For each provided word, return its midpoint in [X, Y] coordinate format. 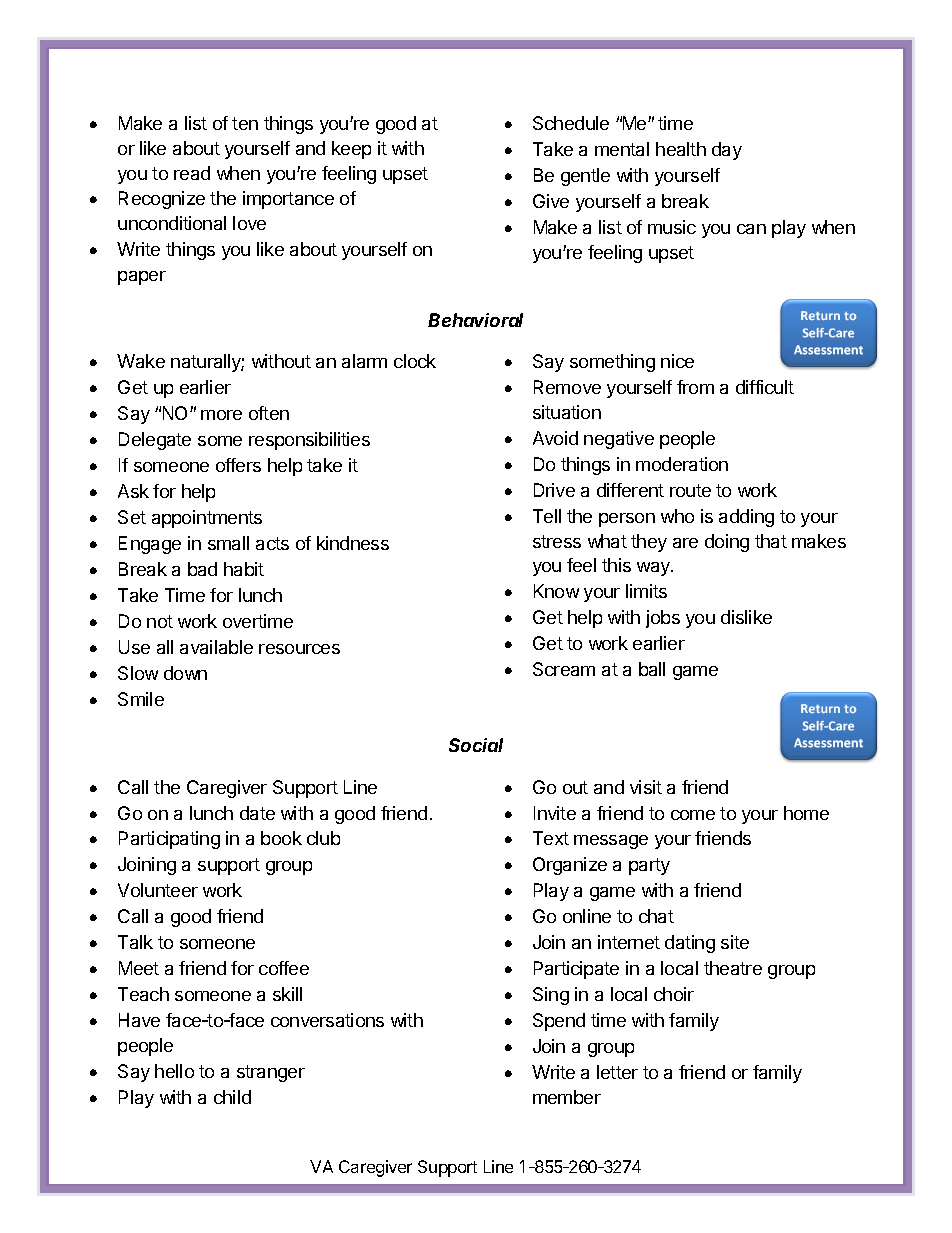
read [192, 173]
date [257, 813]
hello [174, 1071]
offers [238, 465]
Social [476, 745]
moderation [682, 464]
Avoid [555, 438]
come [693, 815]
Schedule [571, 123]
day [727, 151]
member [567, 1097]
